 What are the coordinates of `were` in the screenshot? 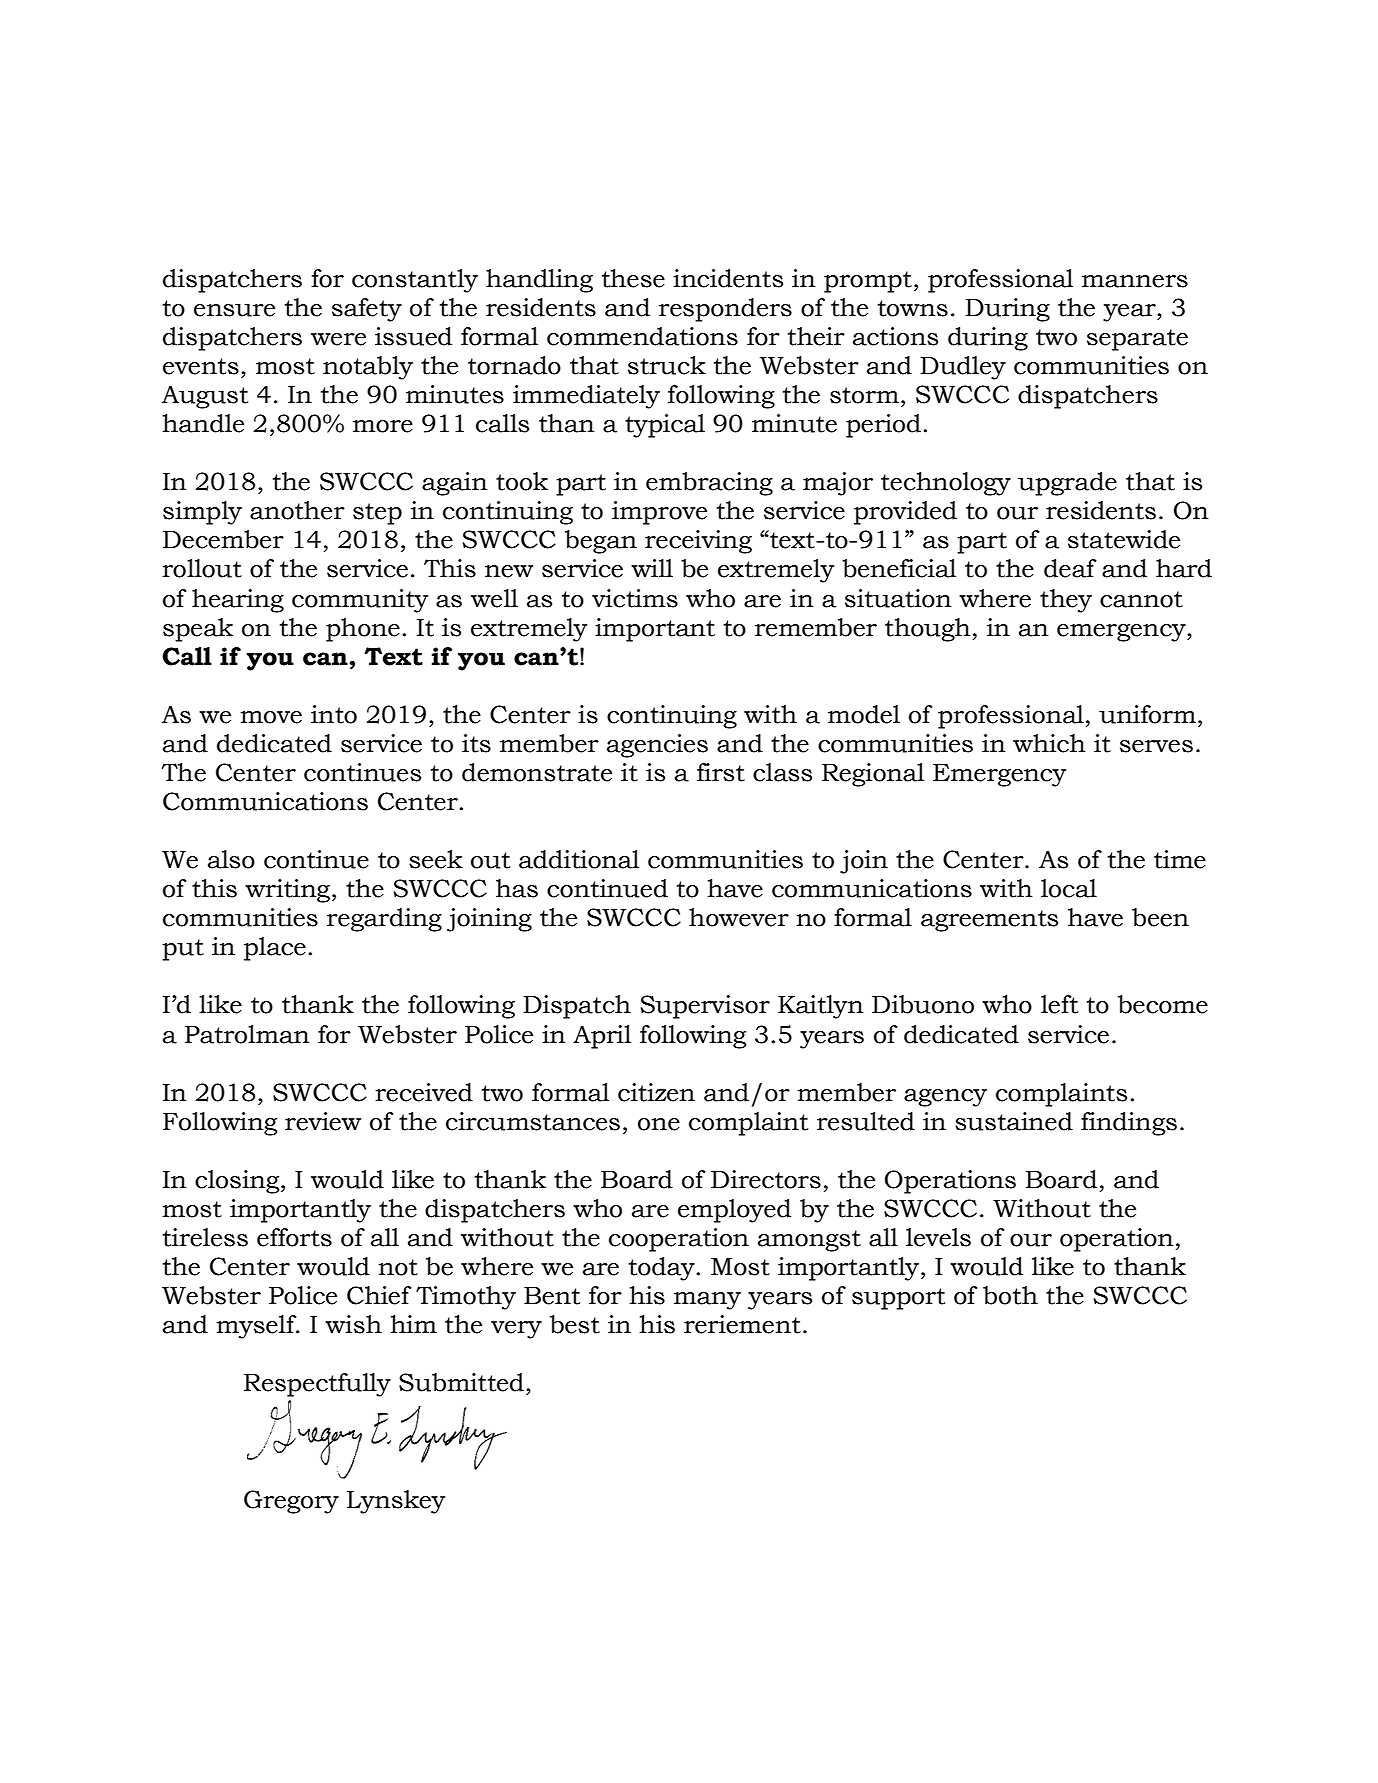 It's located at (338, 339).
